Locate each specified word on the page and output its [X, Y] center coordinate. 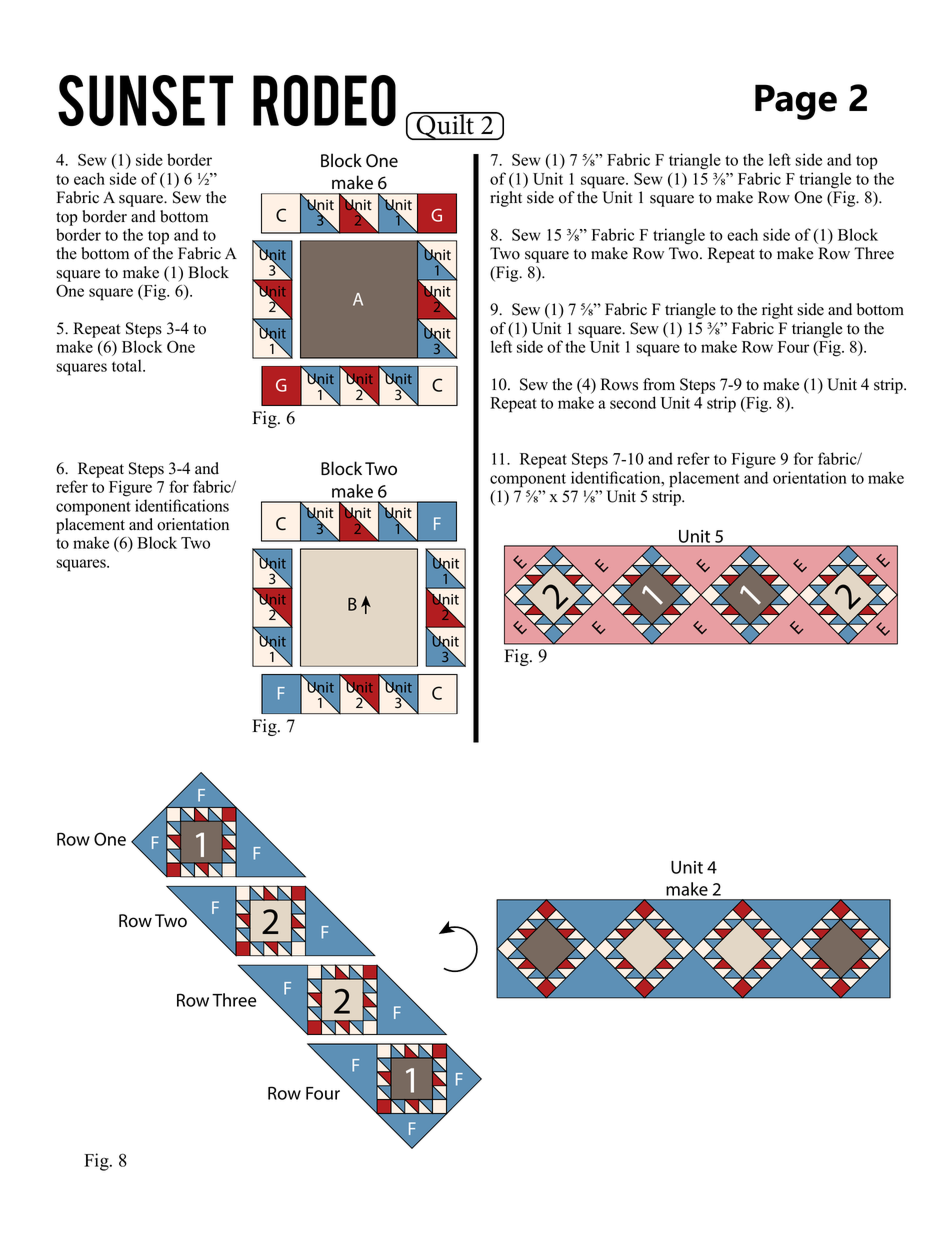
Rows [619, 384]
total [128, 365]
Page [796, 102]
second [633, 402]
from [659, 384]
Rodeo [324, 100]
